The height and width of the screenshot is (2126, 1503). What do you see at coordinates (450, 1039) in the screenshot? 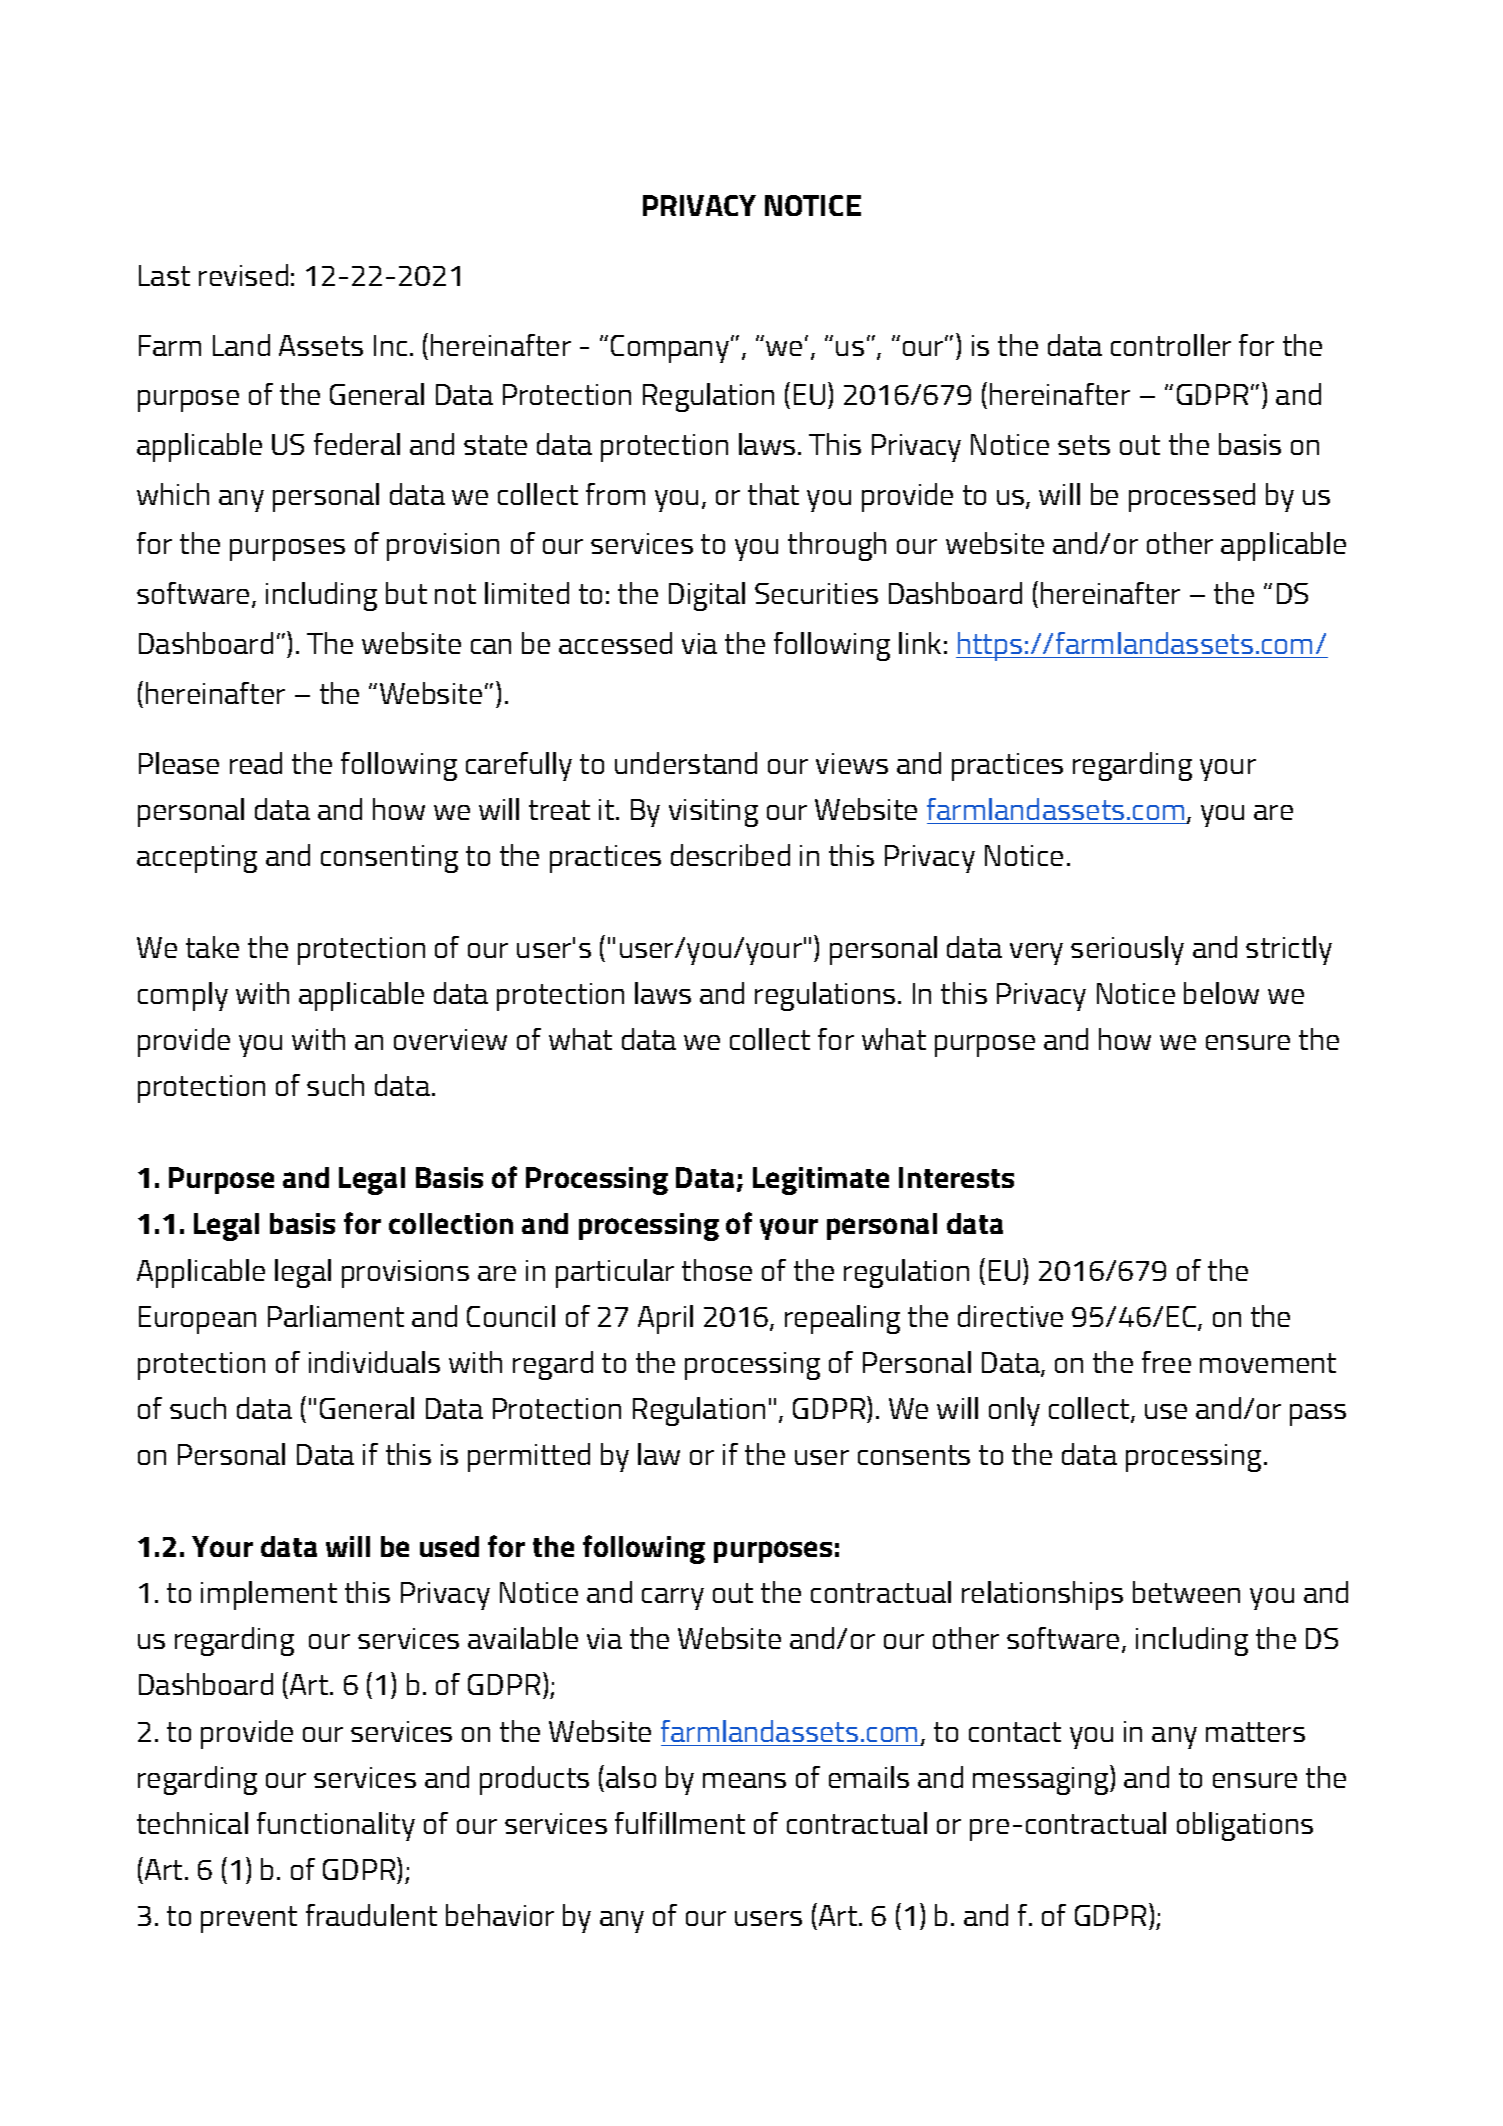
I see `overview` at bounding box center [450, 1039].
